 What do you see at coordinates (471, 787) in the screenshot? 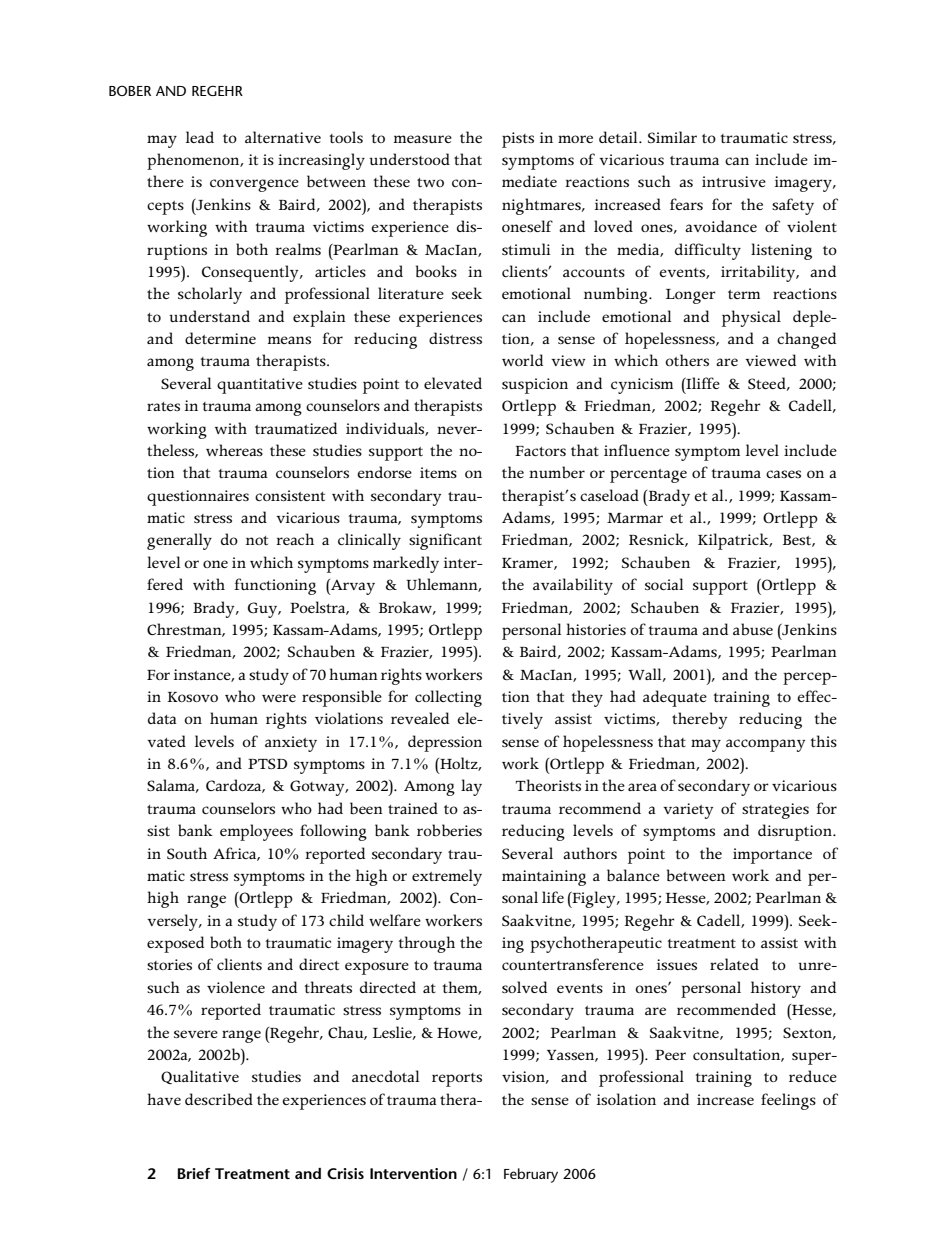
I see `lay` at bounding box center [471, 787].
